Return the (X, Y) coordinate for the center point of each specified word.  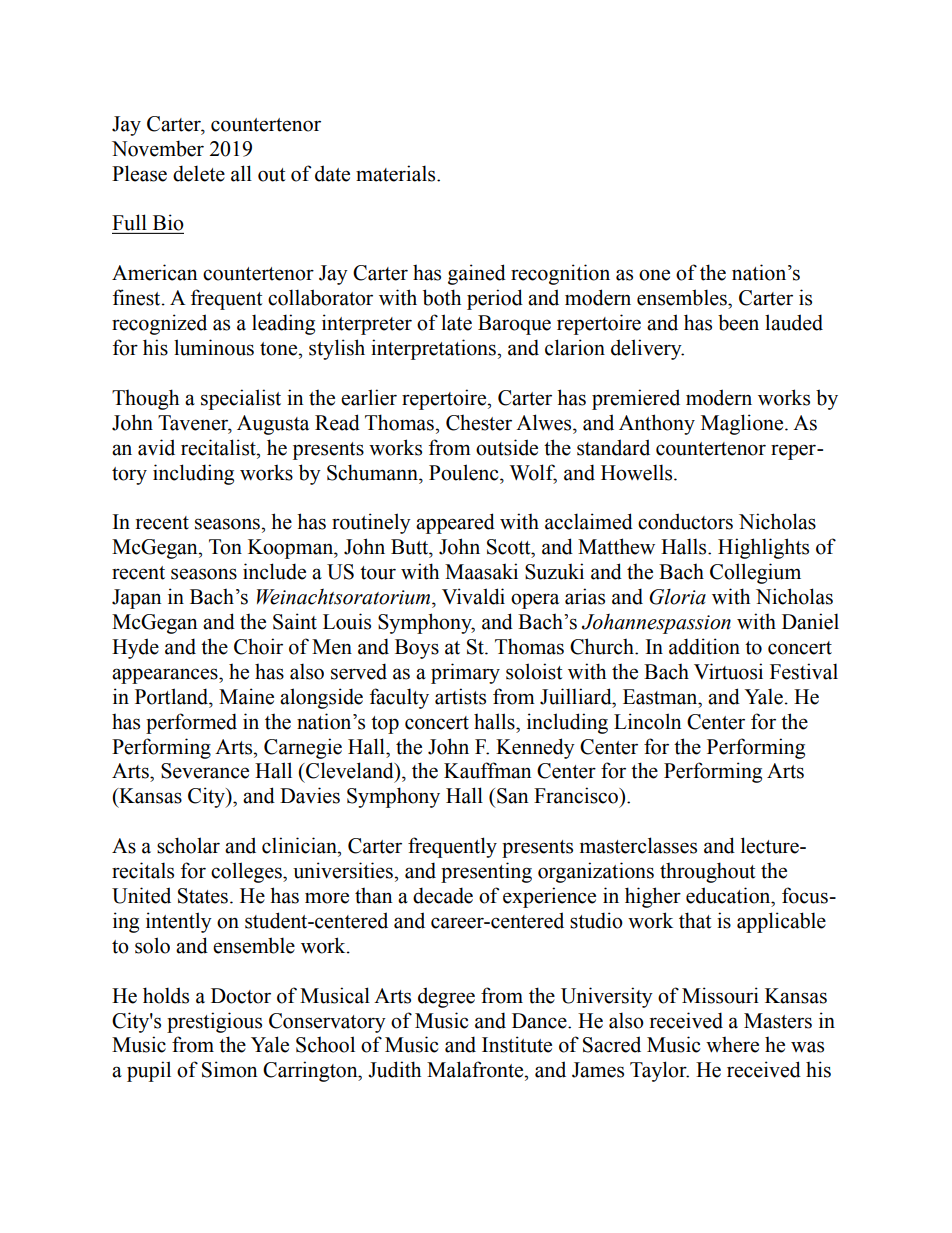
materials (397, 173)
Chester (479, 422)
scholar (188, 845)
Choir (258, 646)
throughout (707, 872)
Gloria (677, 597)
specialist (241, 399)
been (738, 322)
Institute (517, 1044)
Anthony (657, 424)
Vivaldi (473, 596)
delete (199, 173)
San (513, 796)
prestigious (214, 1022)
